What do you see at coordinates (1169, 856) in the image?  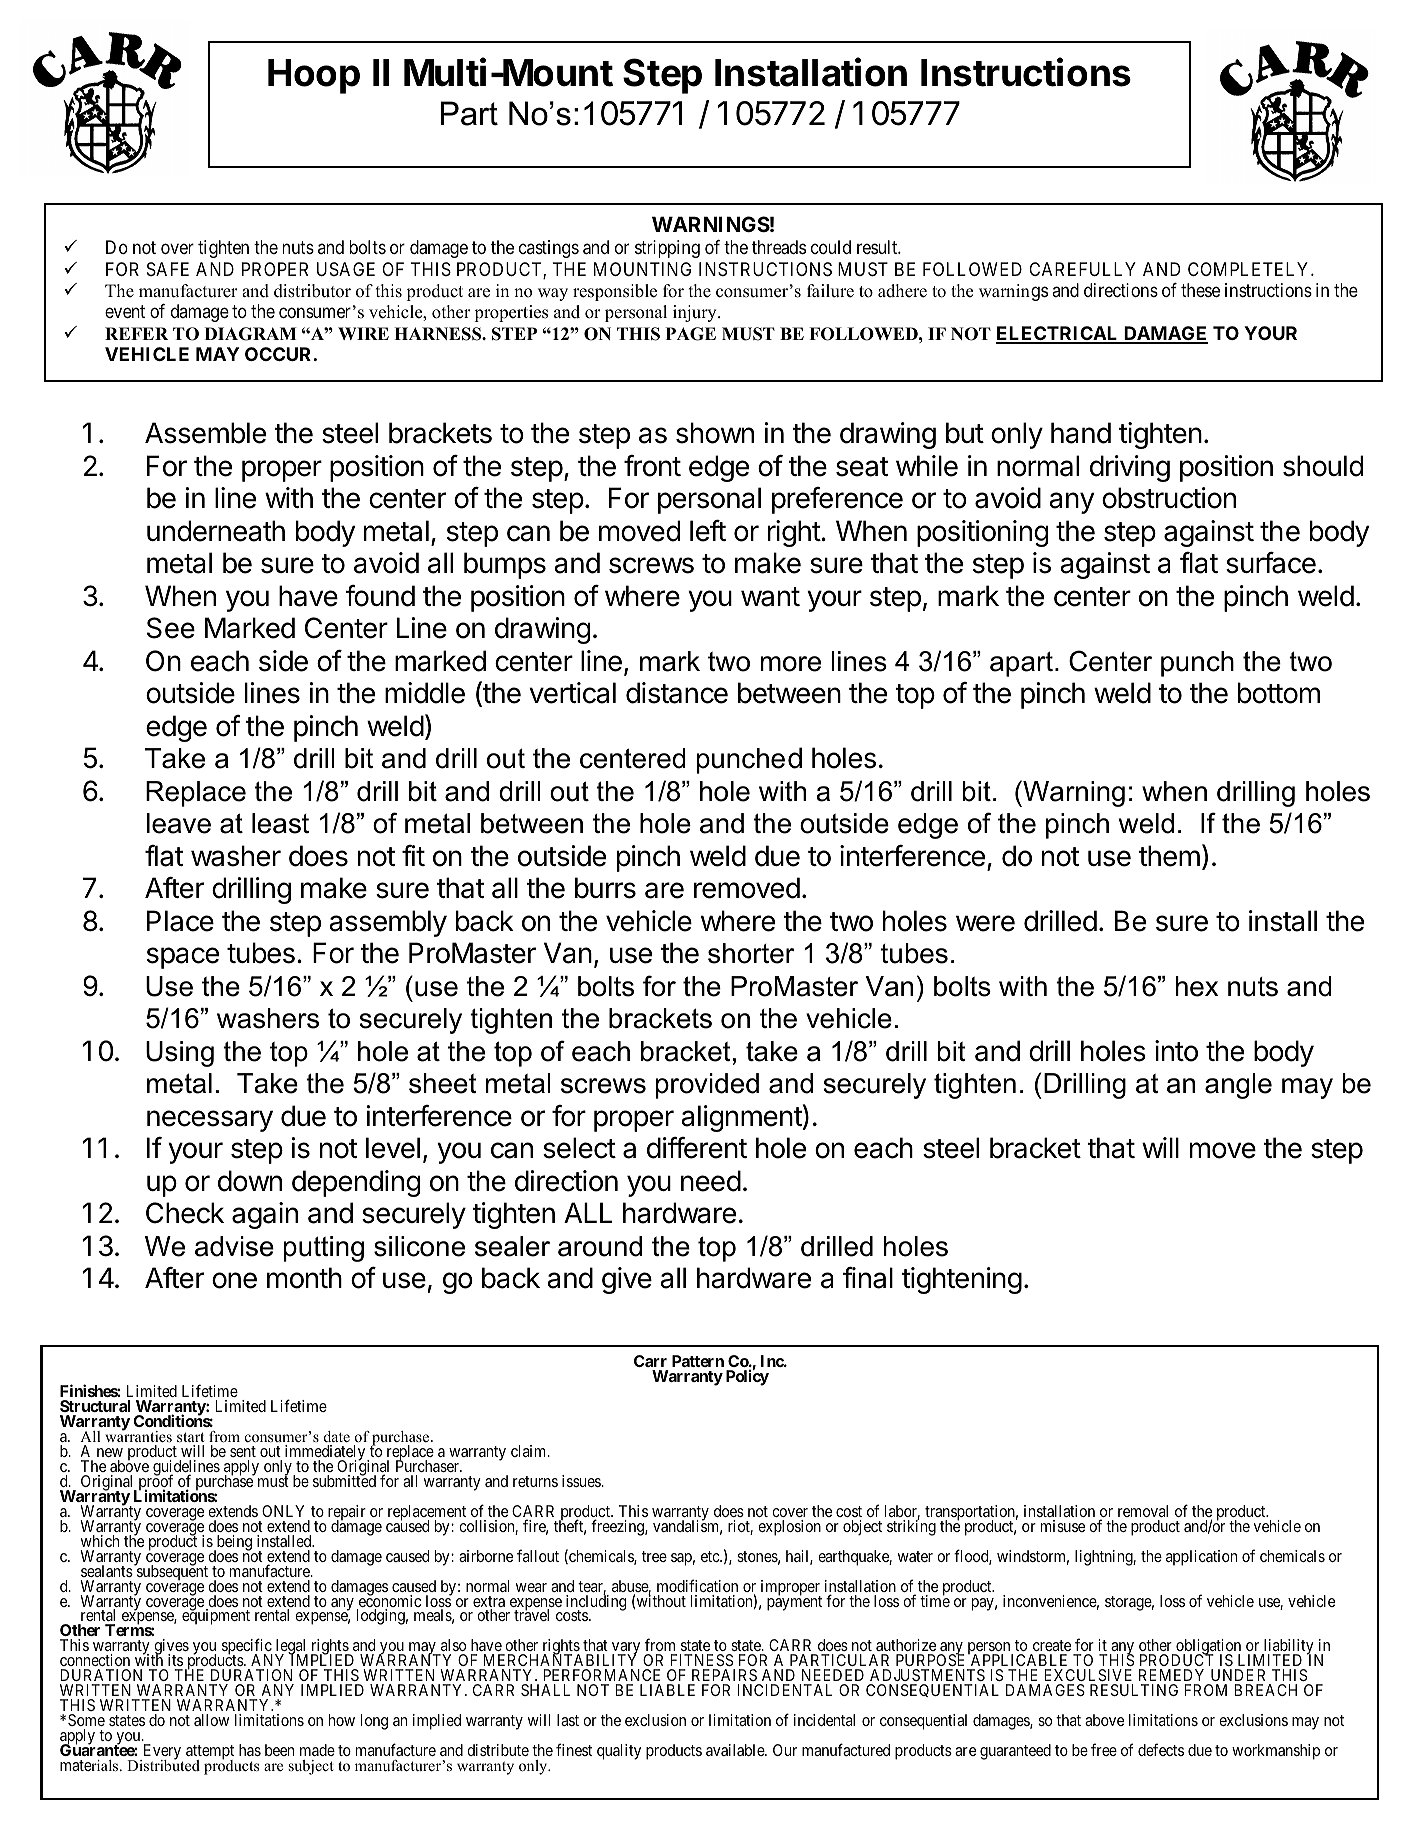 I see `them` at bounding box center [1169, 856].
